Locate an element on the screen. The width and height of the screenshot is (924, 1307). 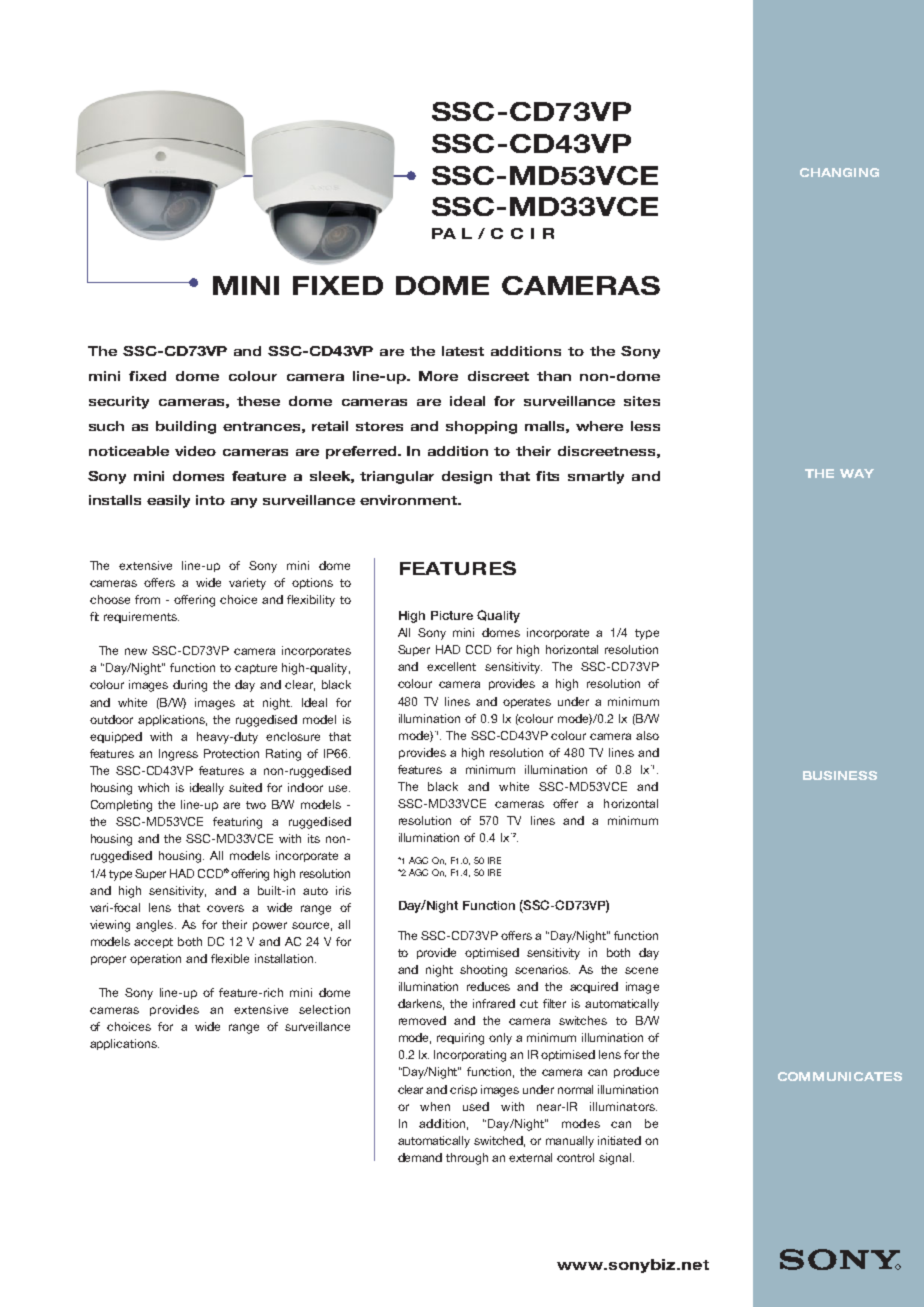
into is located at coordinates (210, 500).
